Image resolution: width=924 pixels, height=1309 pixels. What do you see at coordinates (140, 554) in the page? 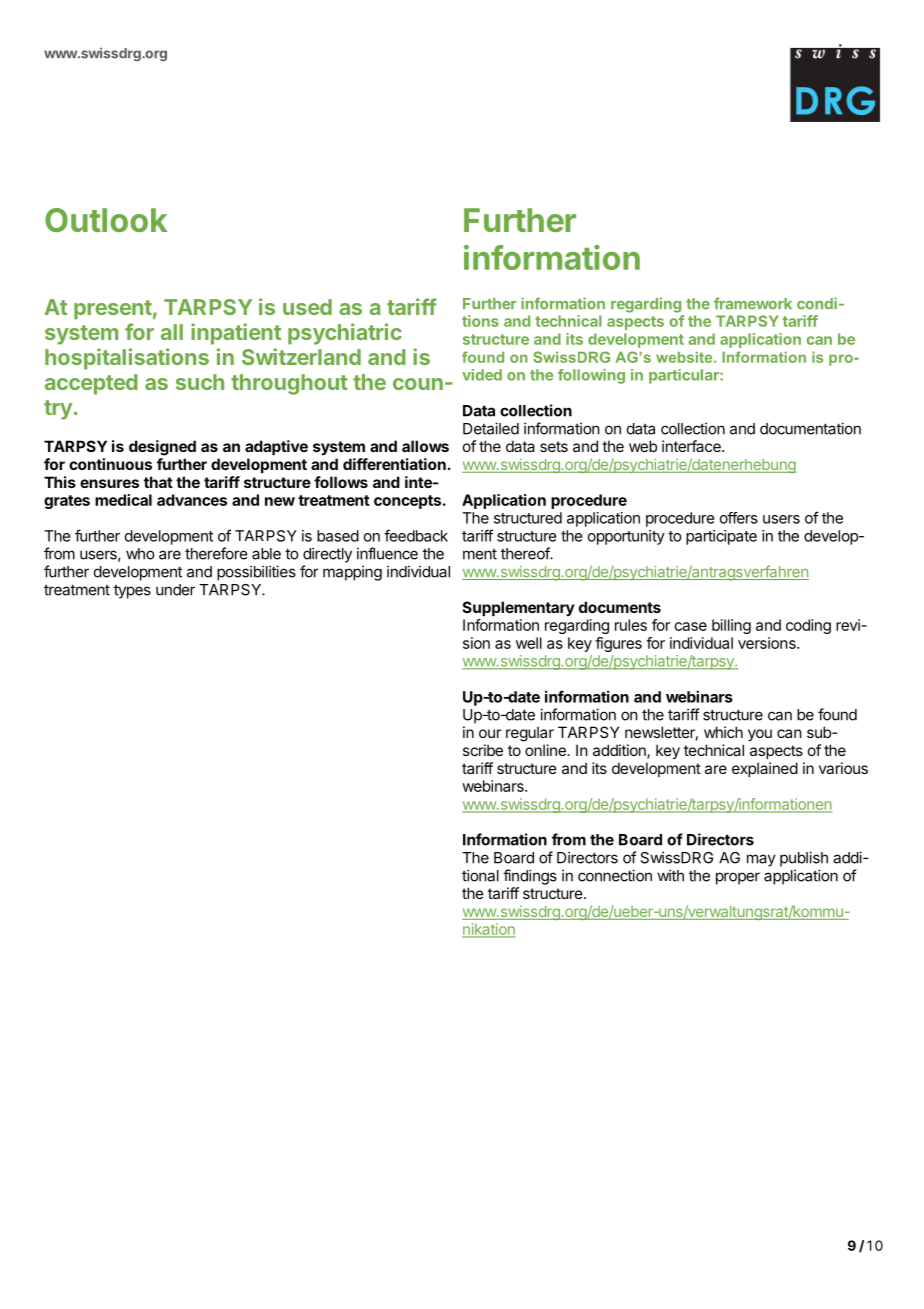
I see `who` at bounding box center [140, 554].
